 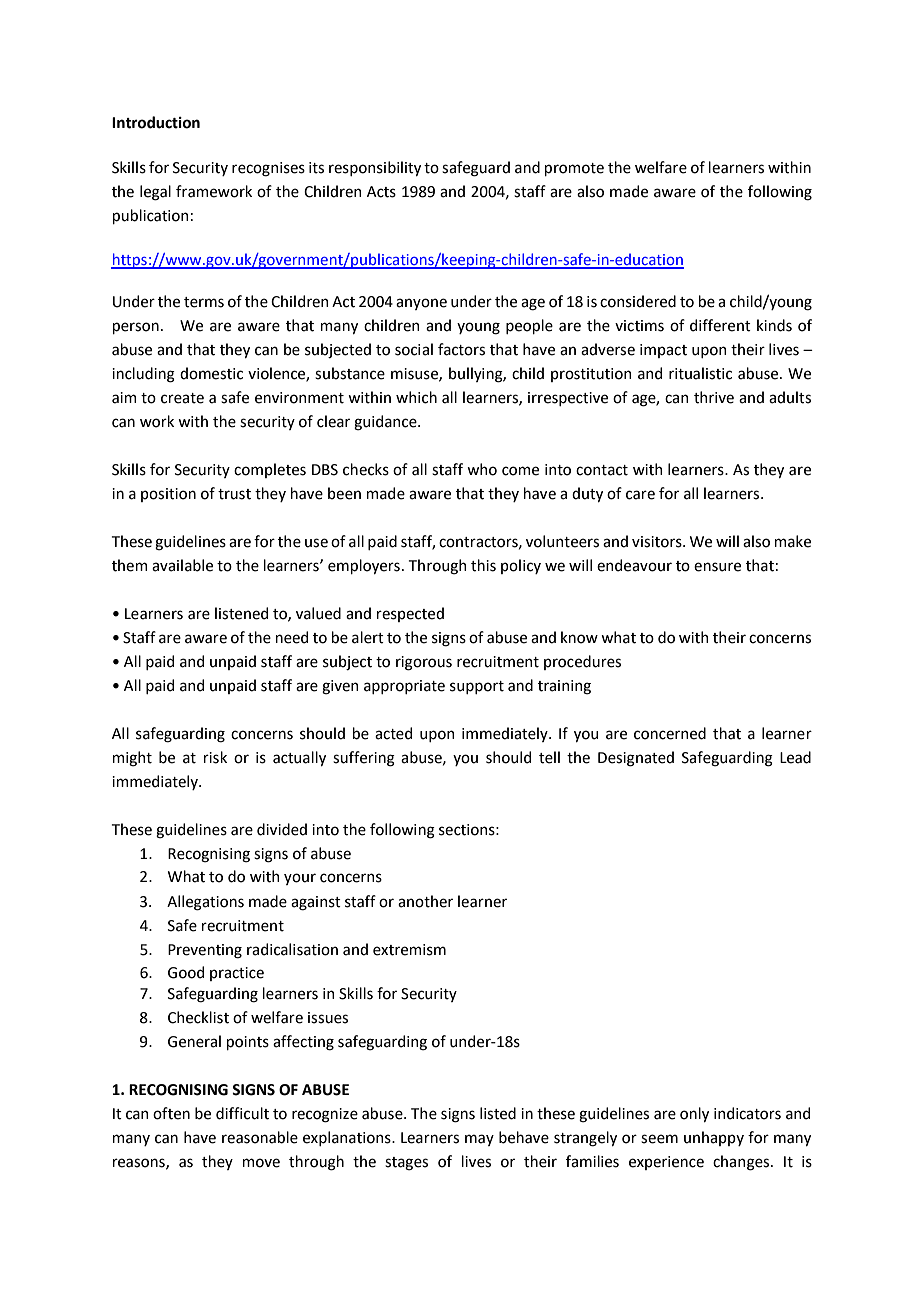 I want to click on often, so click(x=171, y=1113).
